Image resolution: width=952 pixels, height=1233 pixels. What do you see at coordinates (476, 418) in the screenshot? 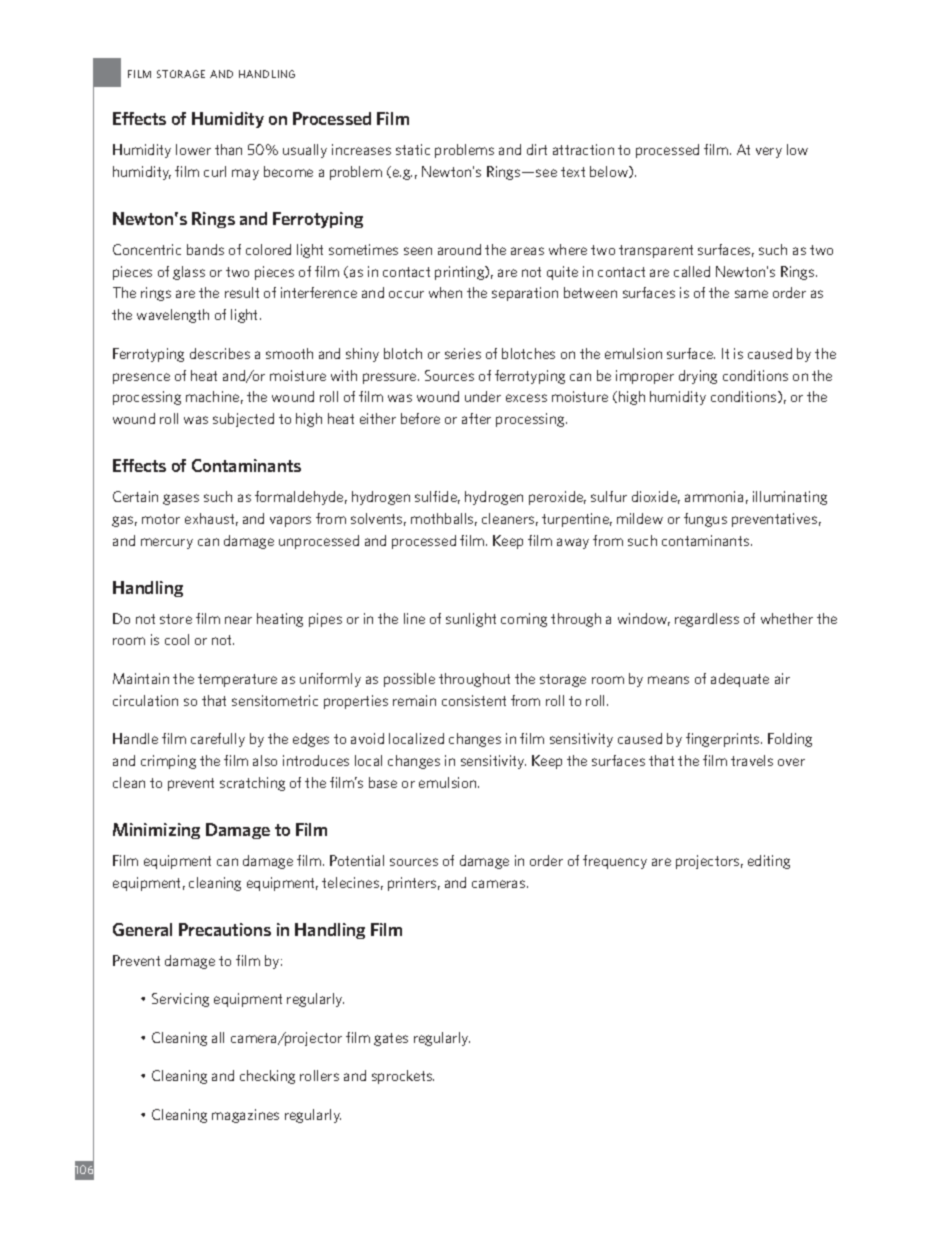
I see `after` at bounding box center [476, 418].
